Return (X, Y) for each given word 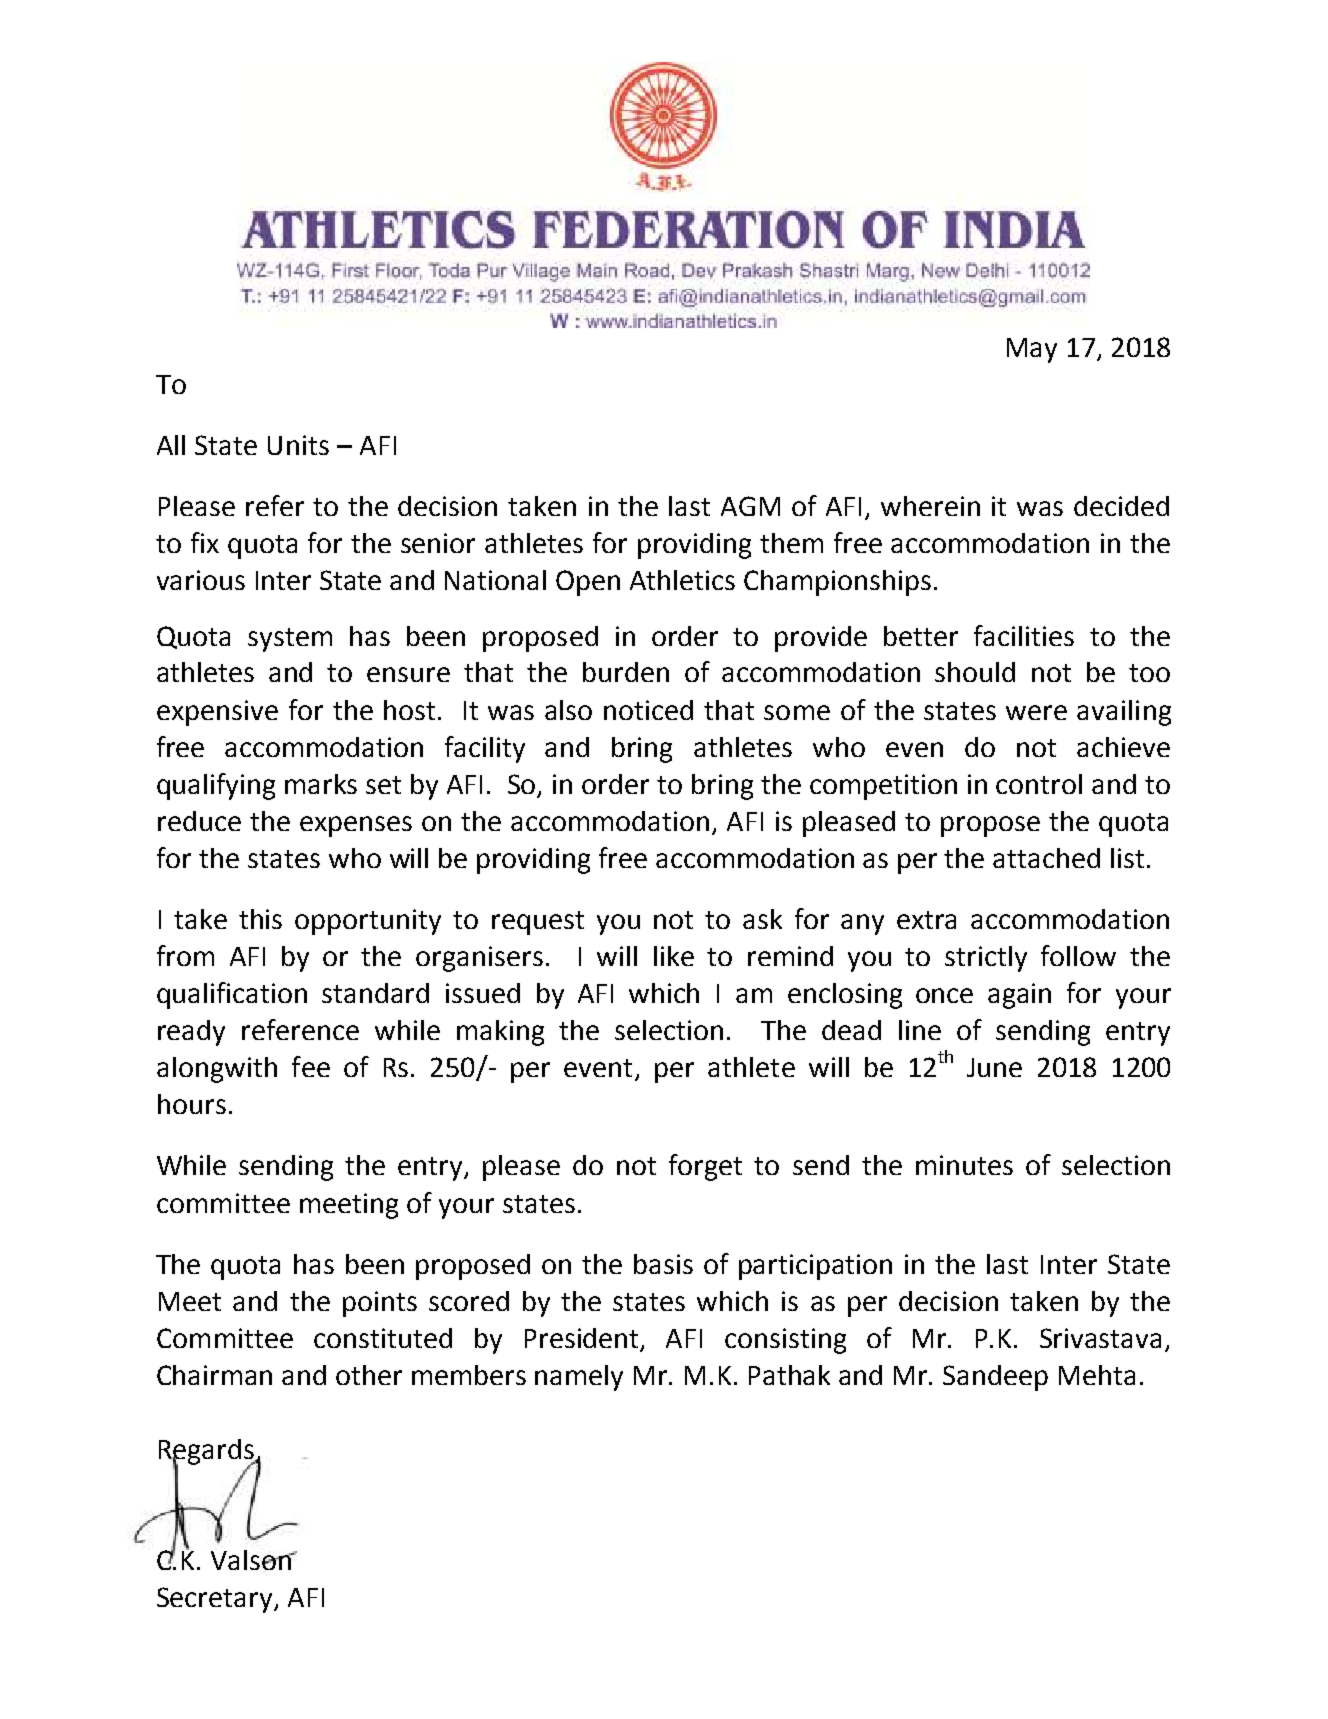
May (1032, 350)
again (1019, 996)
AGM (750, 506)
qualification (232, 995)
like (674, 956)
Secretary (216, 1600)
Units (298, 445)
